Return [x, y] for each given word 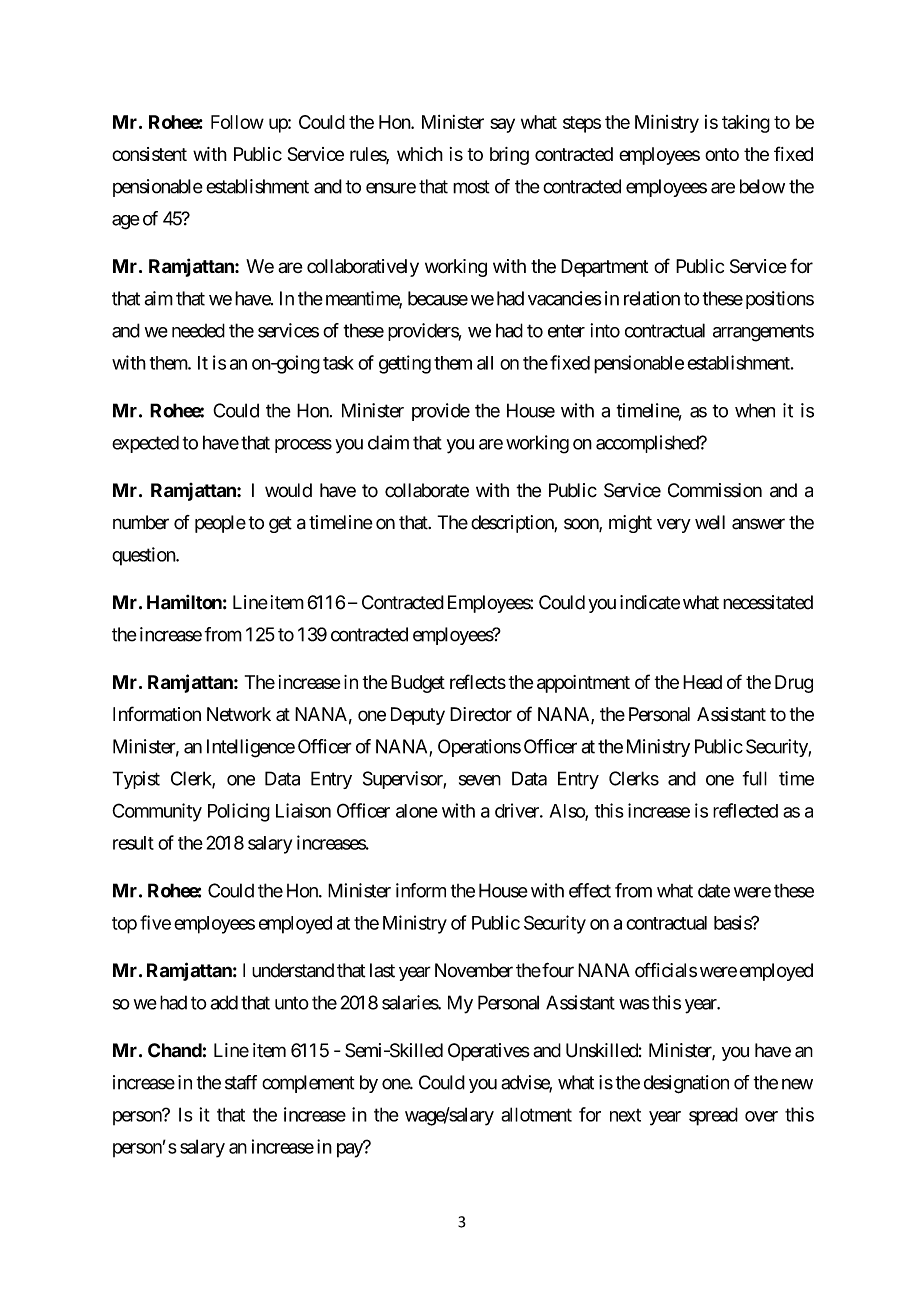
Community [157, 812]
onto [722, 154]
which [420, 154]
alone [417, 811]
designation [686, 1084]
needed [198, 330]
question [144, 556]
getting [405, 364]
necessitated [768, 602]
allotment [536, 1114]
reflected [745, 810]
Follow [237, 122]
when [755, 410]
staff [241, 1082]
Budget [418, 684]
